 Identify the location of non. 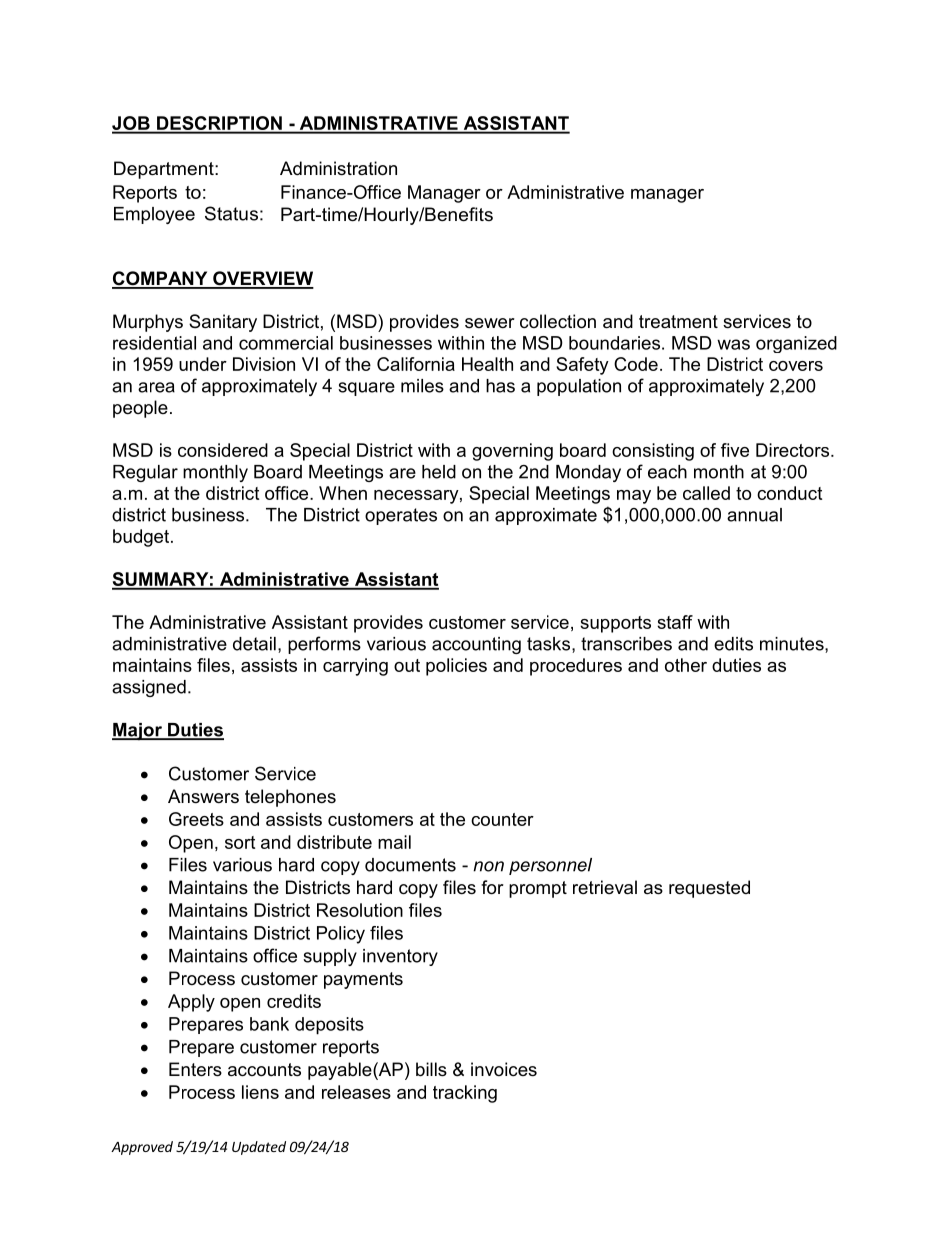
(488, 866).
